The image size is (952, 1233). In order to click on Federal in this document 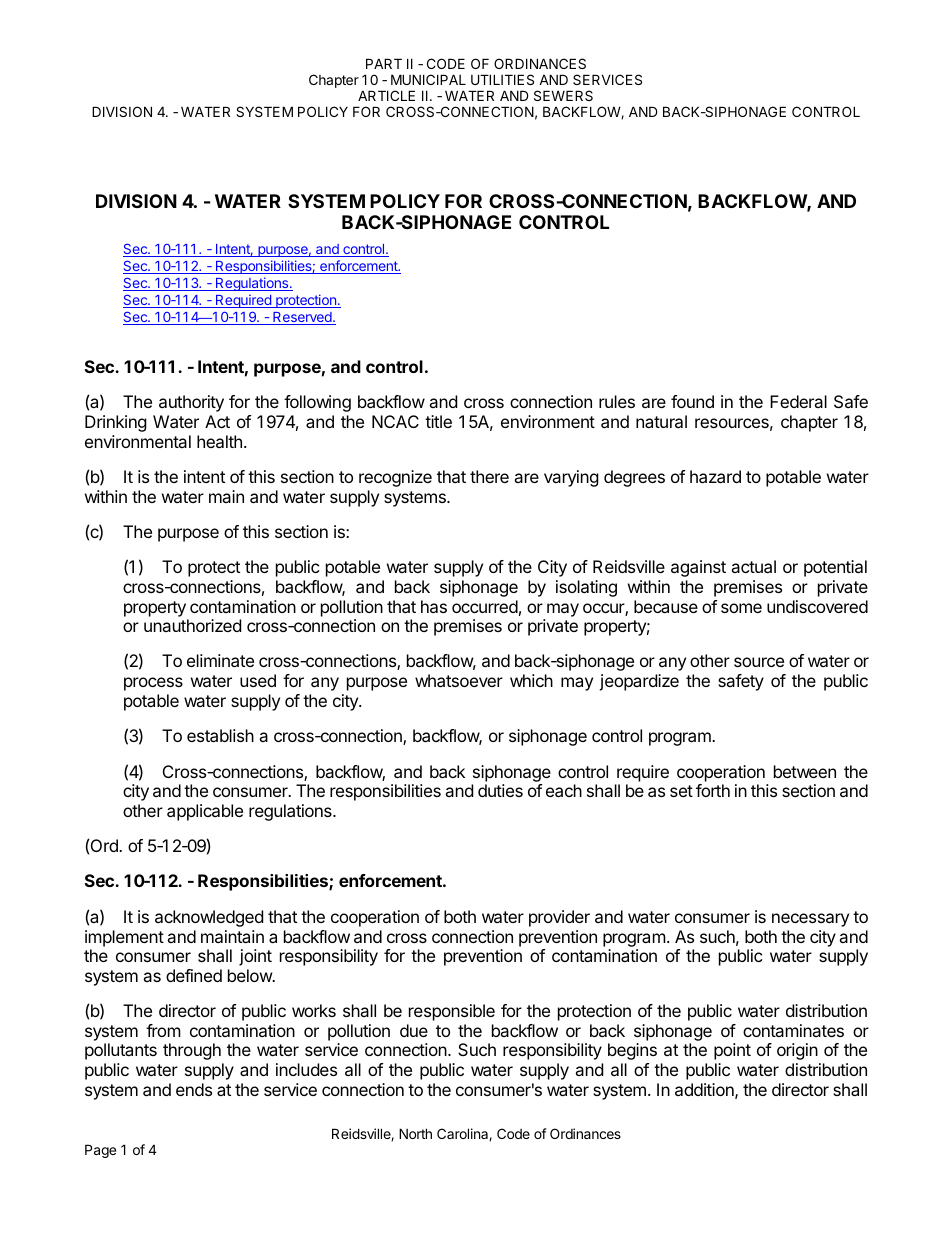, I will do `click(798, 401)`.
